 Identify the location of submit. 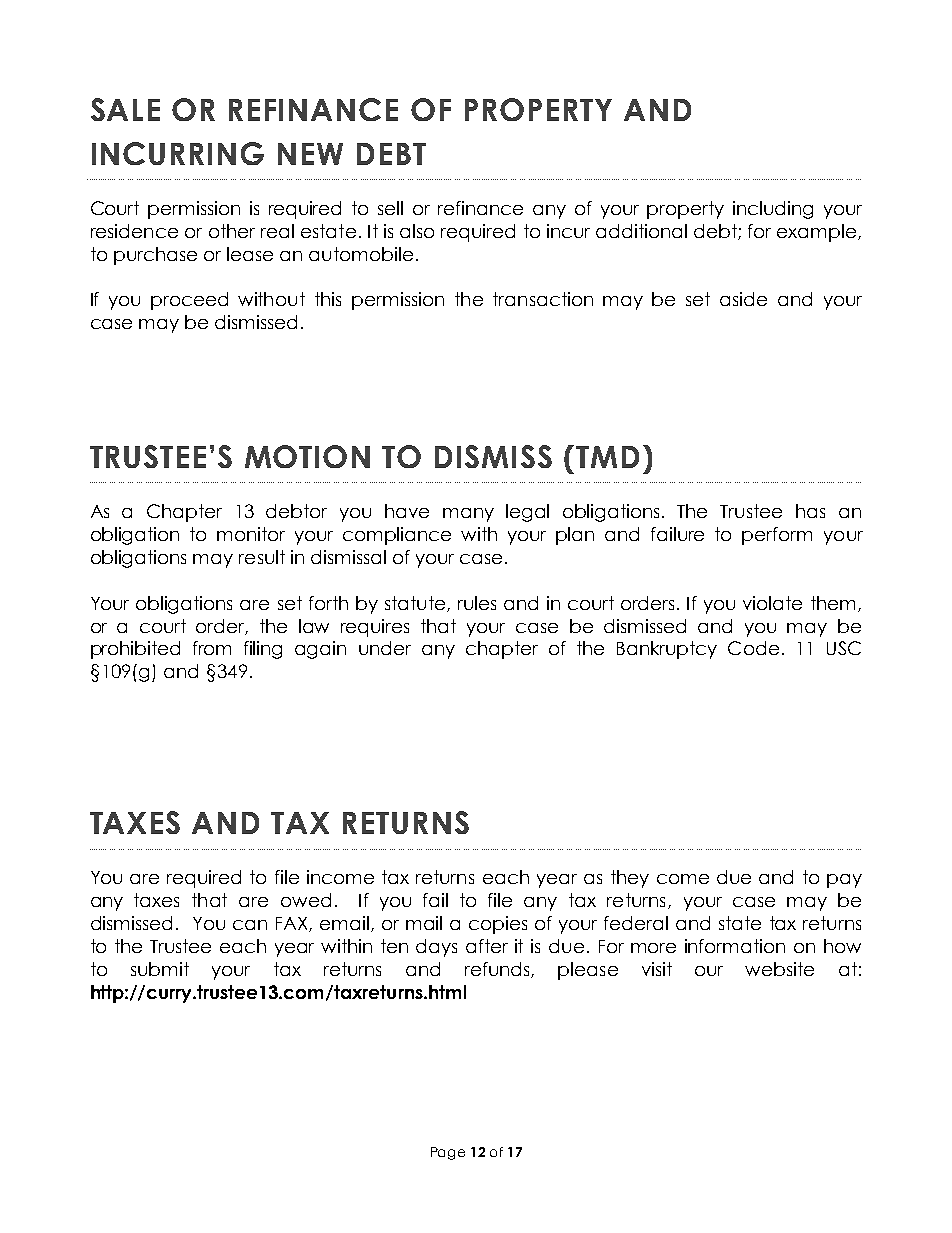
(160, 969).
